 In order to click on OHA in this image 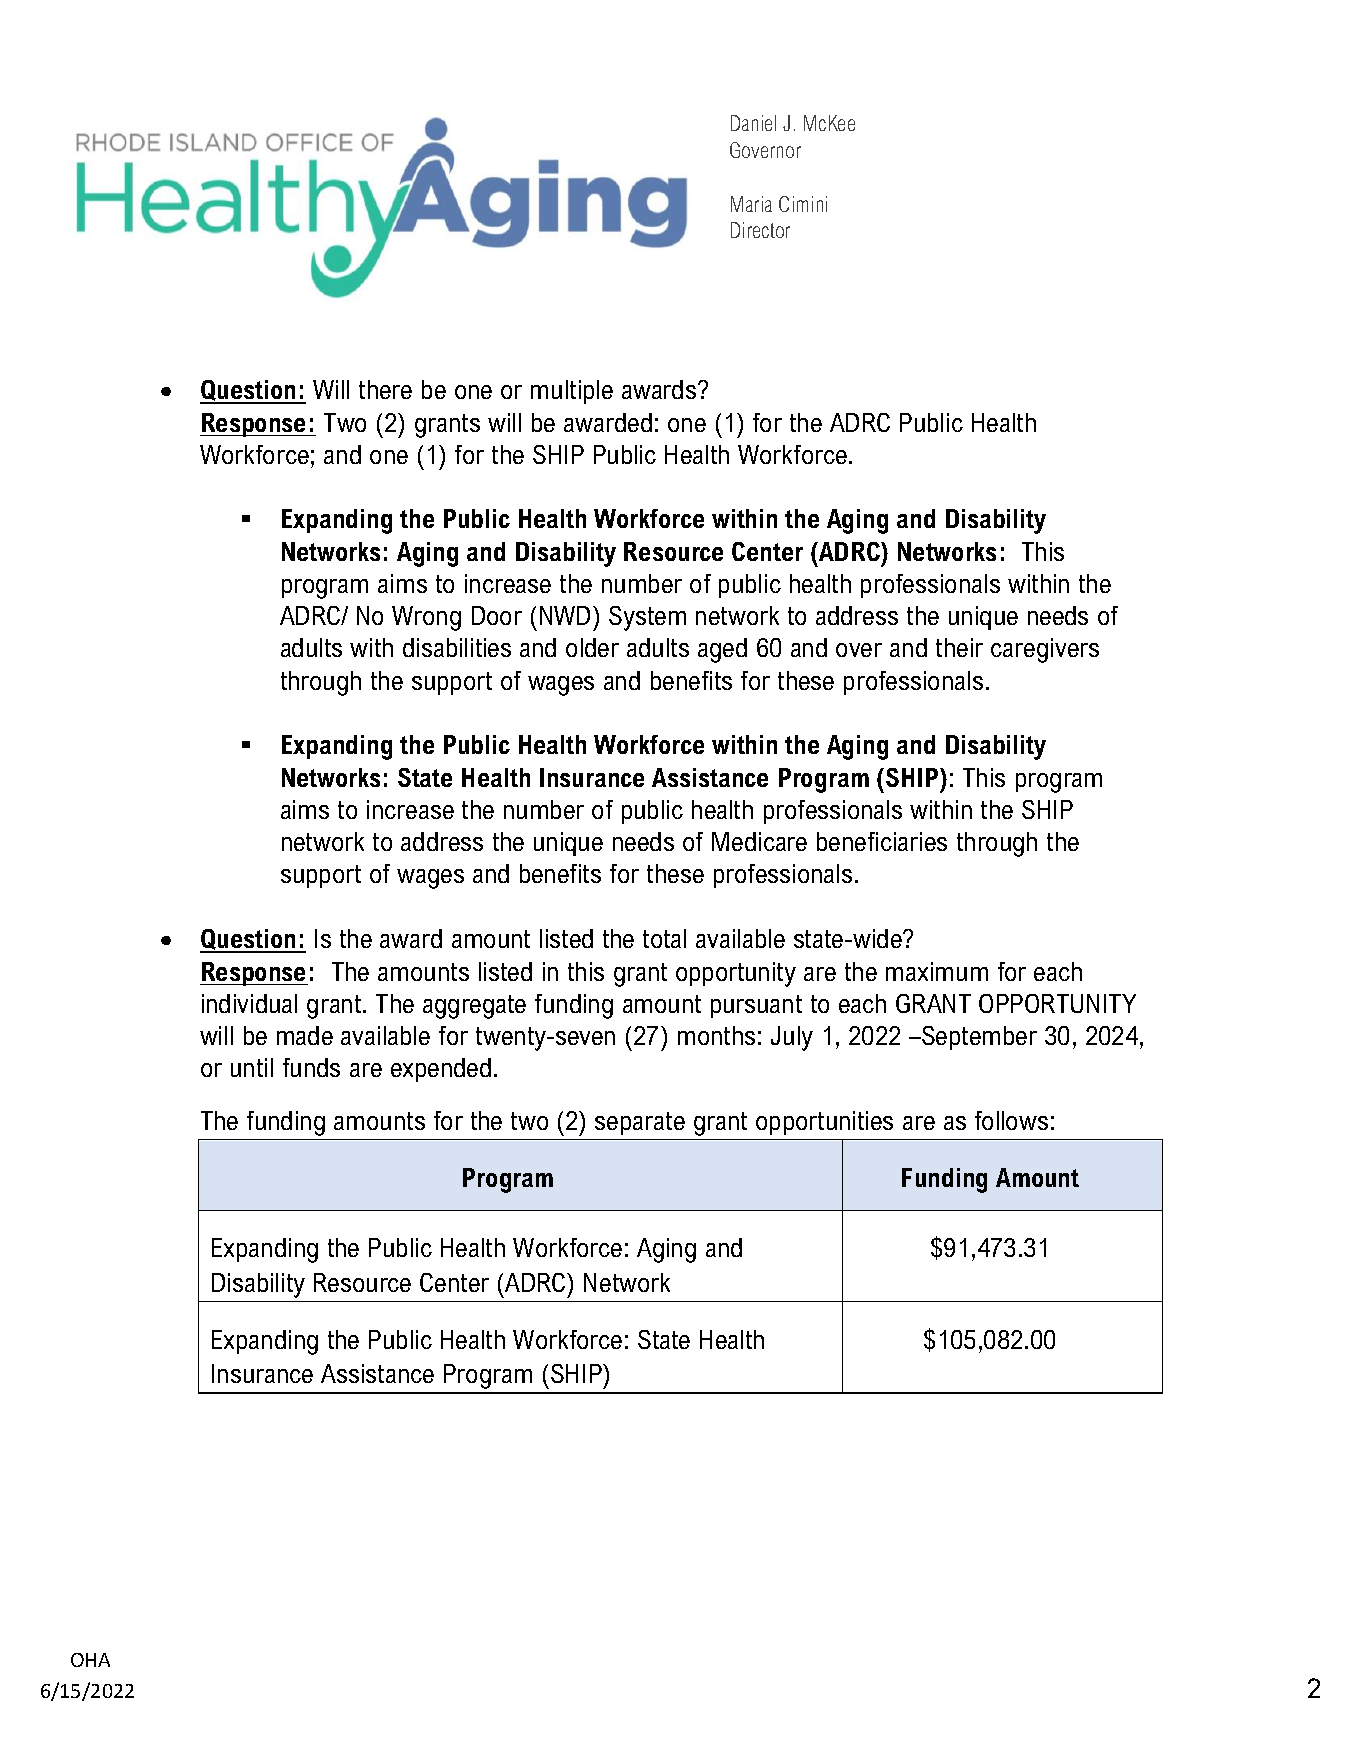, I will do `click(90, 1660)`.
